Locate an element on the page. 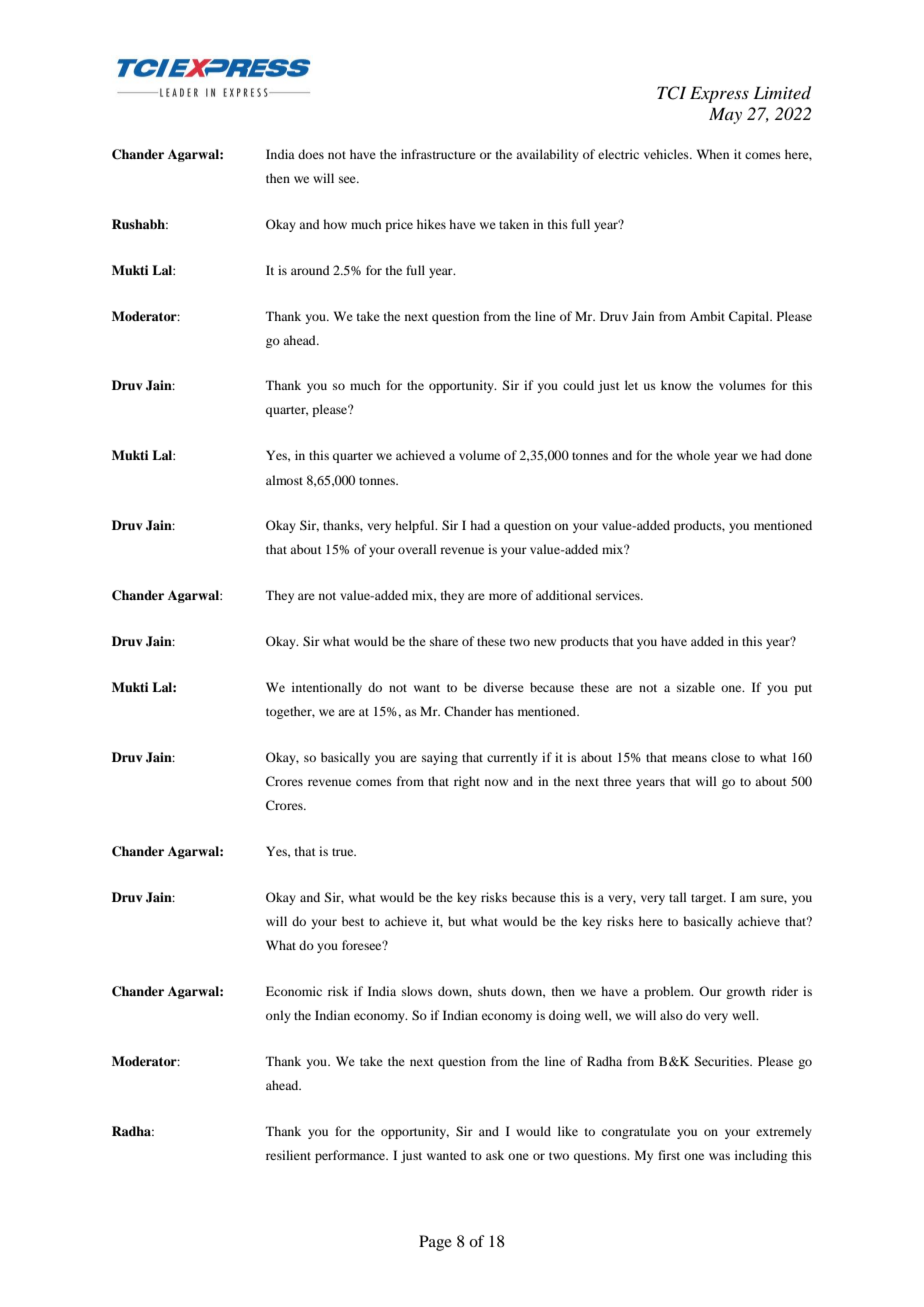  currently is located at coordinates (512, 758).
